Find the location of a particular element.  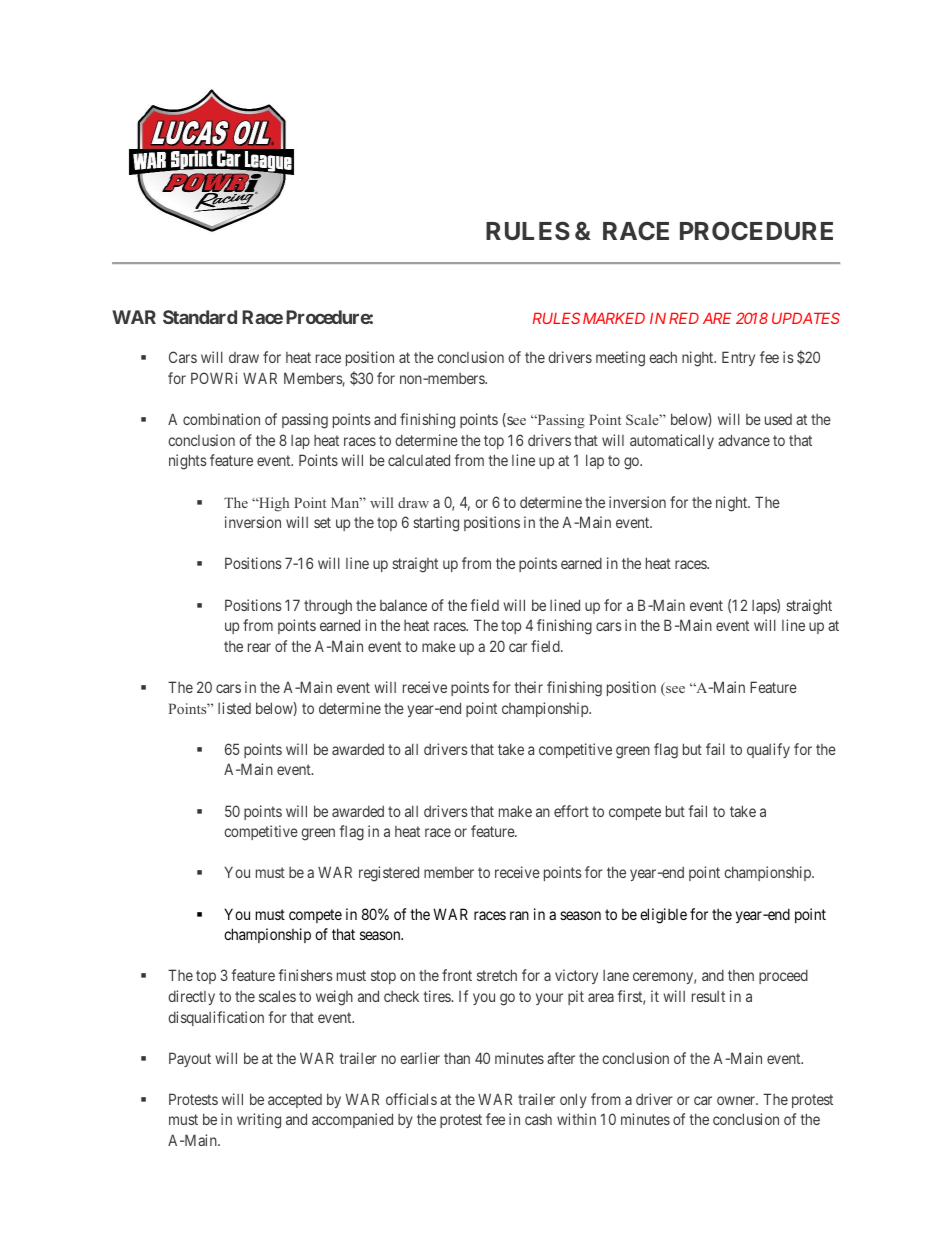

stretch is located at coordinates (497, 975).
